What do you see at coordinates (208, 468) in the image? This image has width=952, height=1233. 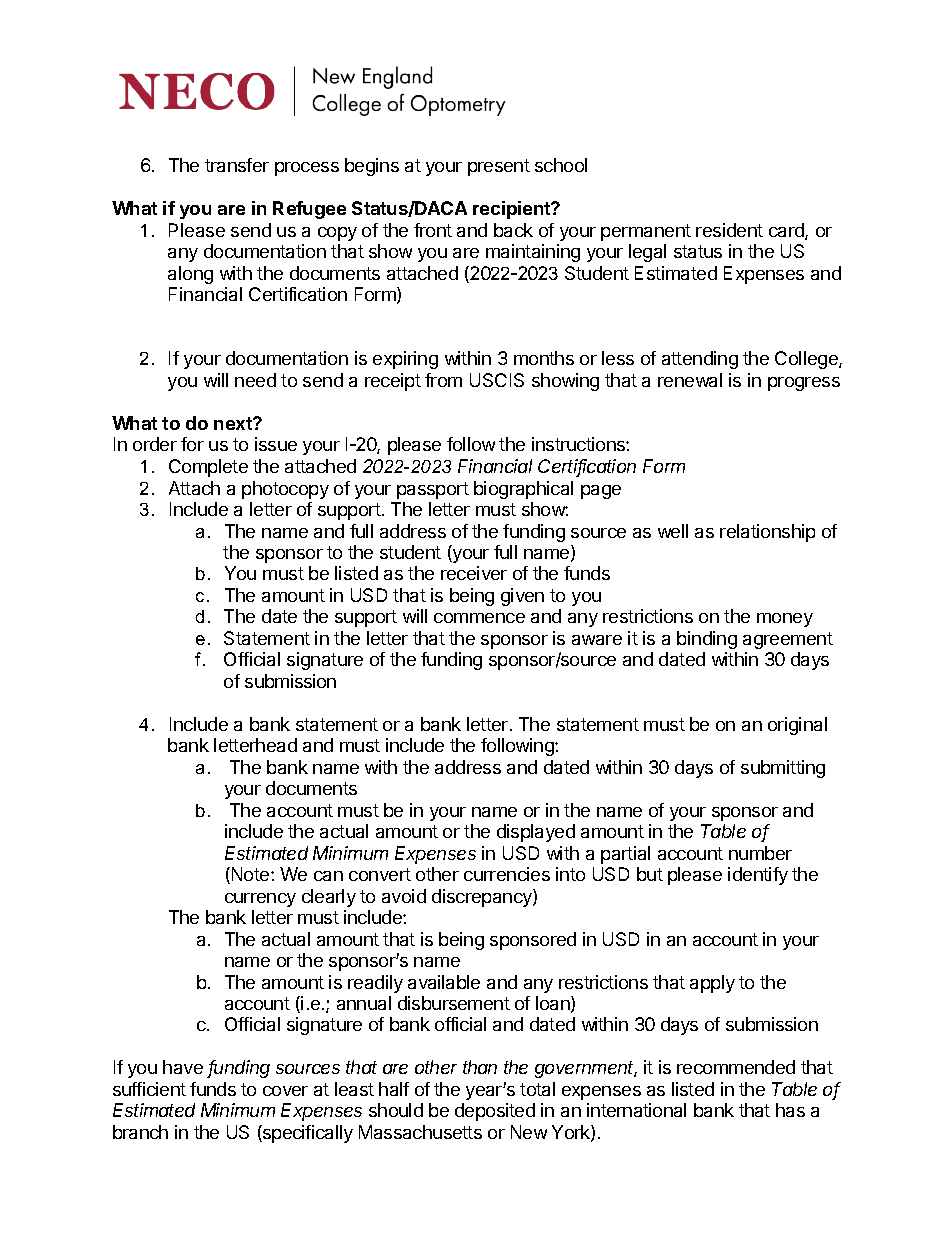 I see `Complete` at bounding box center [208, 468].
